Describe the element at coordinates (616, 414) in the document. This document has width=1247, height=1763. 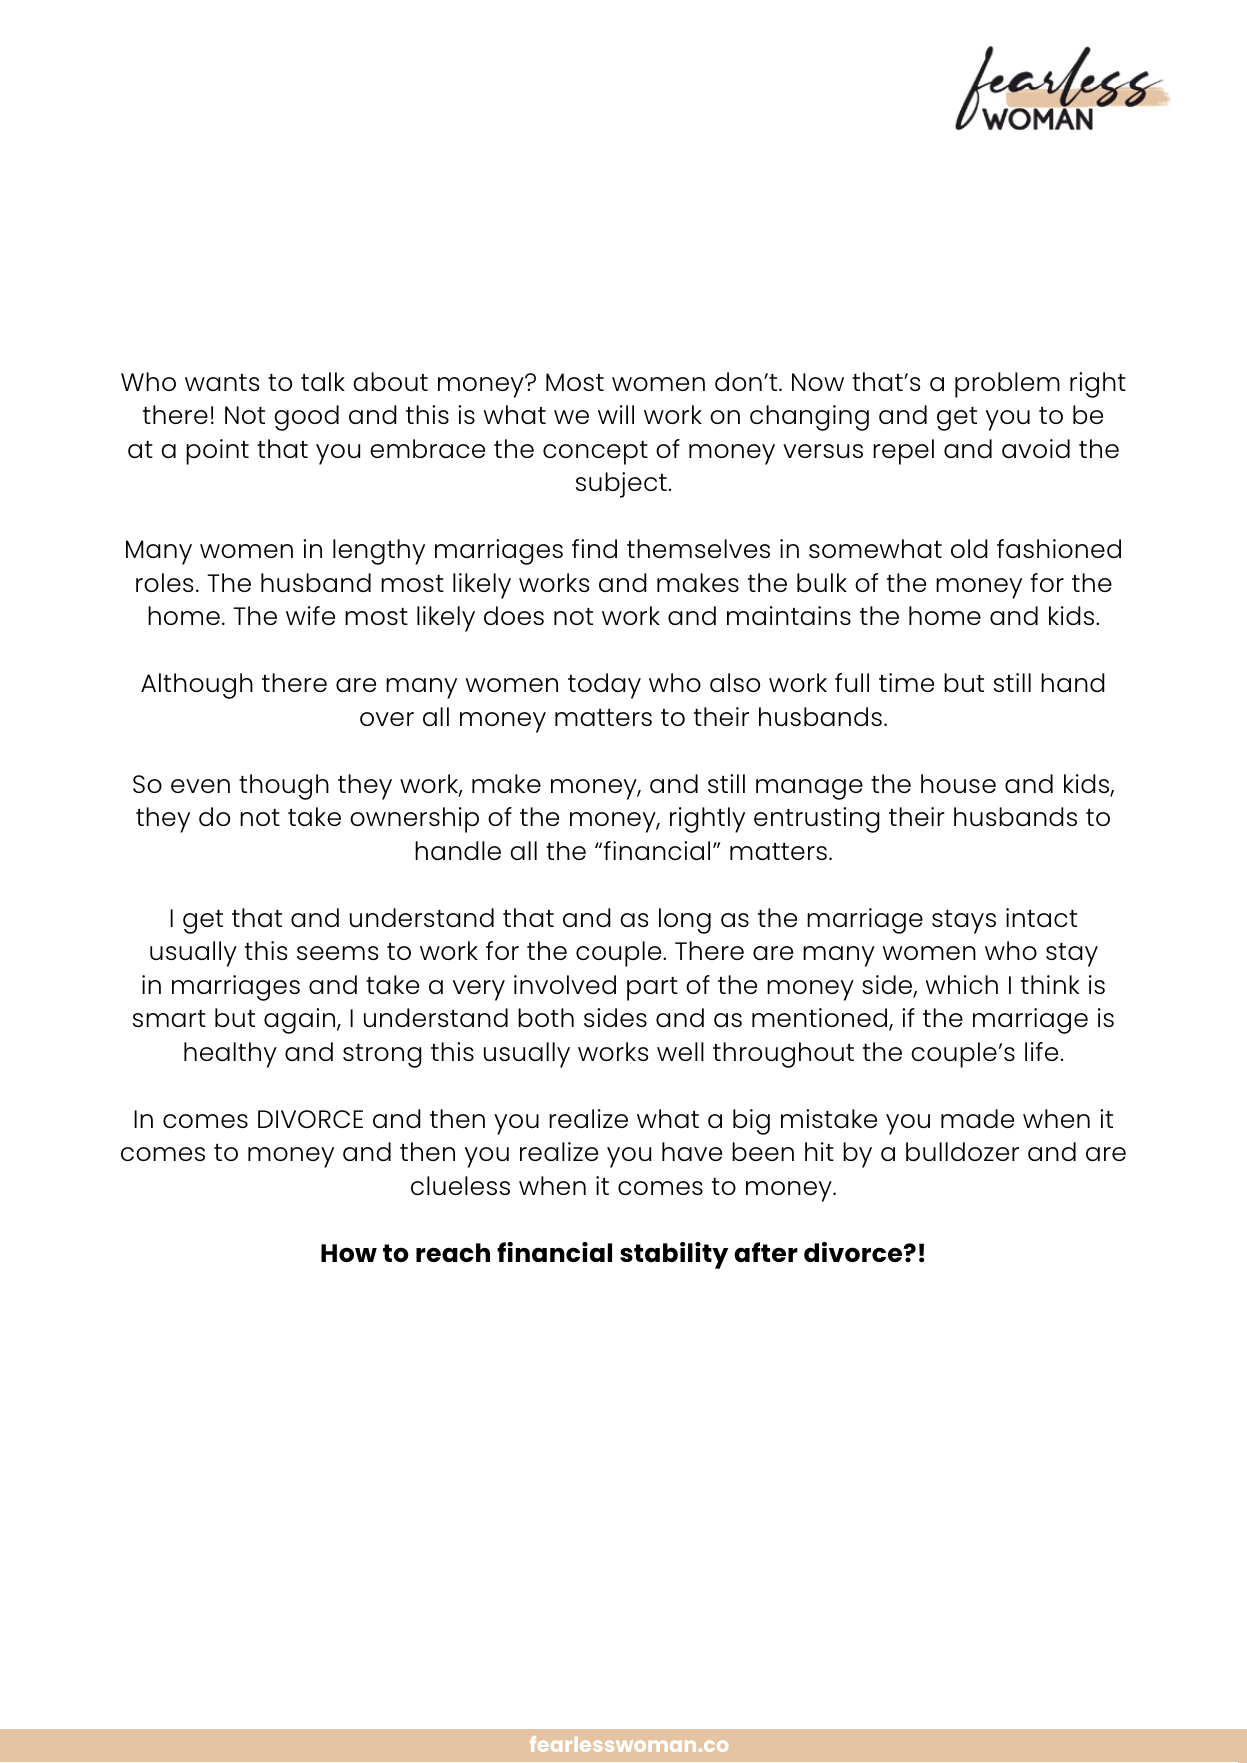
I see `will` at that location.
